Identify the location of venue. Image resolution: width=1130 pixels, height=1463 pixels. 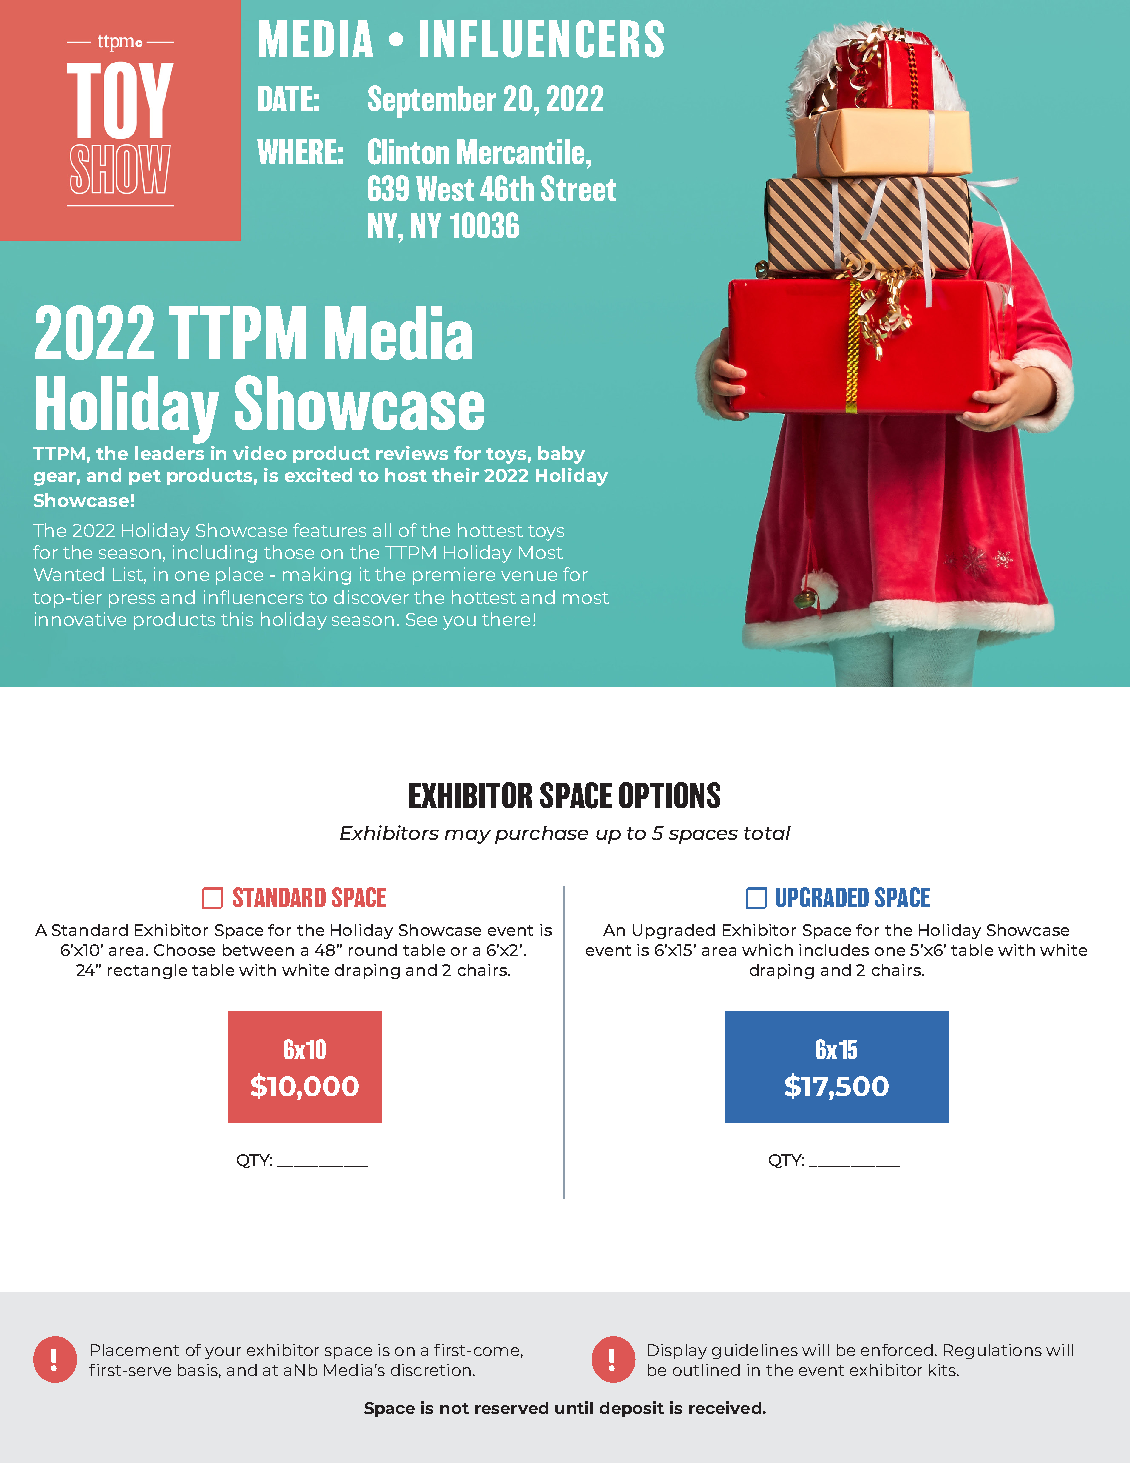
(529, 576).
